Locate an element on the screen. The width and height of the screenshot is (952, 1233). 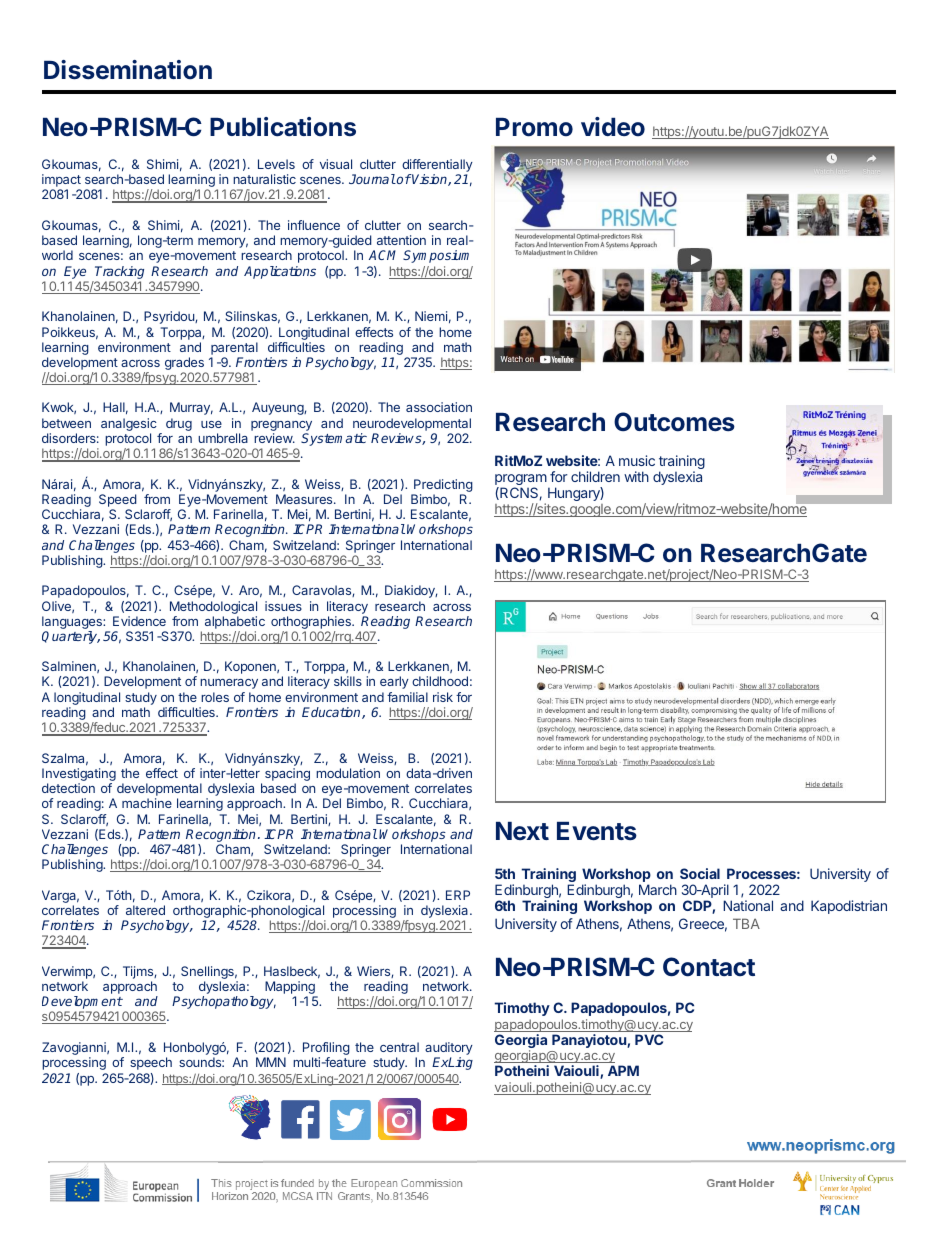
differentially is located at coordinates (437, 167).
